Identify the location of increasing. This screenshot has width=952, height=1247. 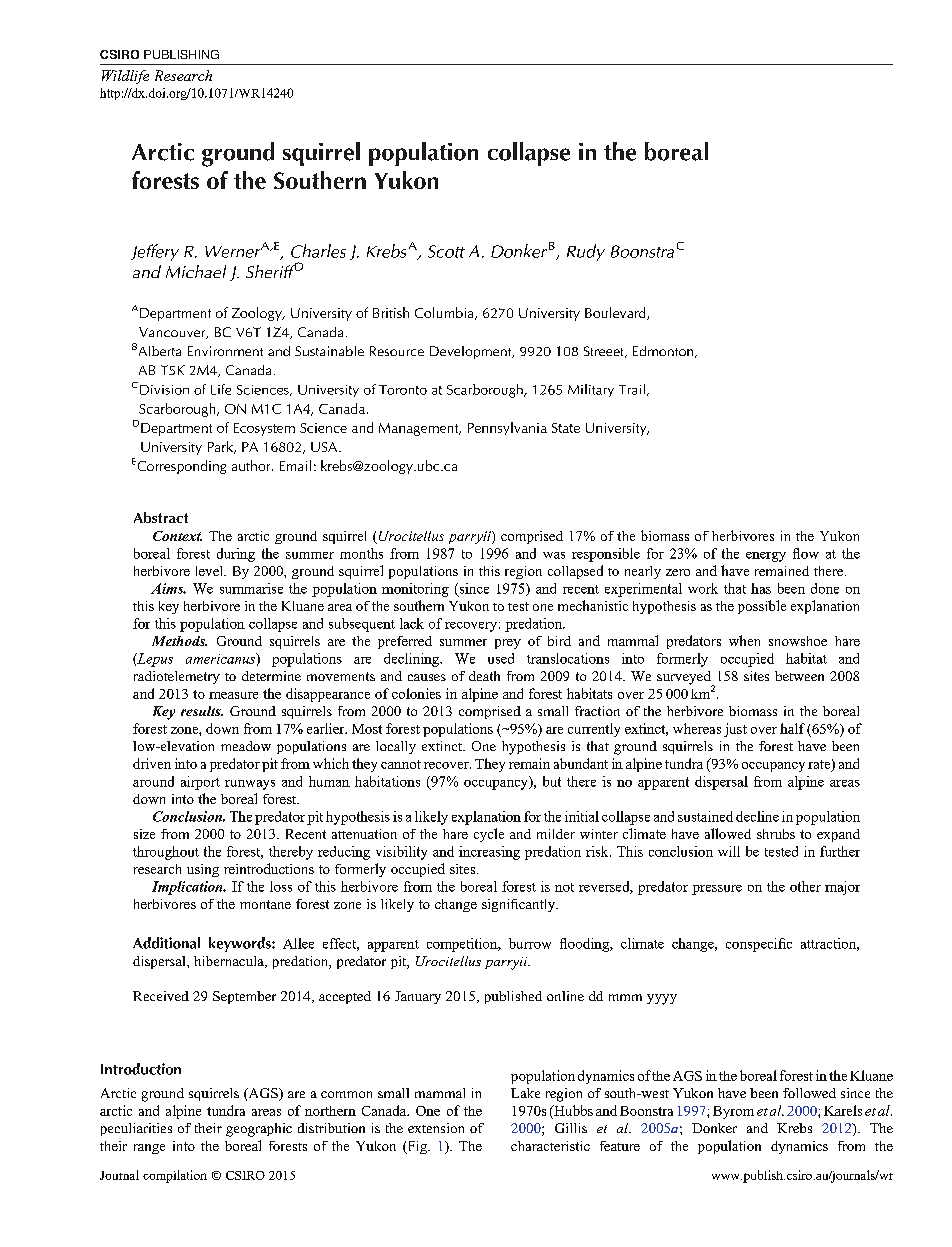
(489, 853).
